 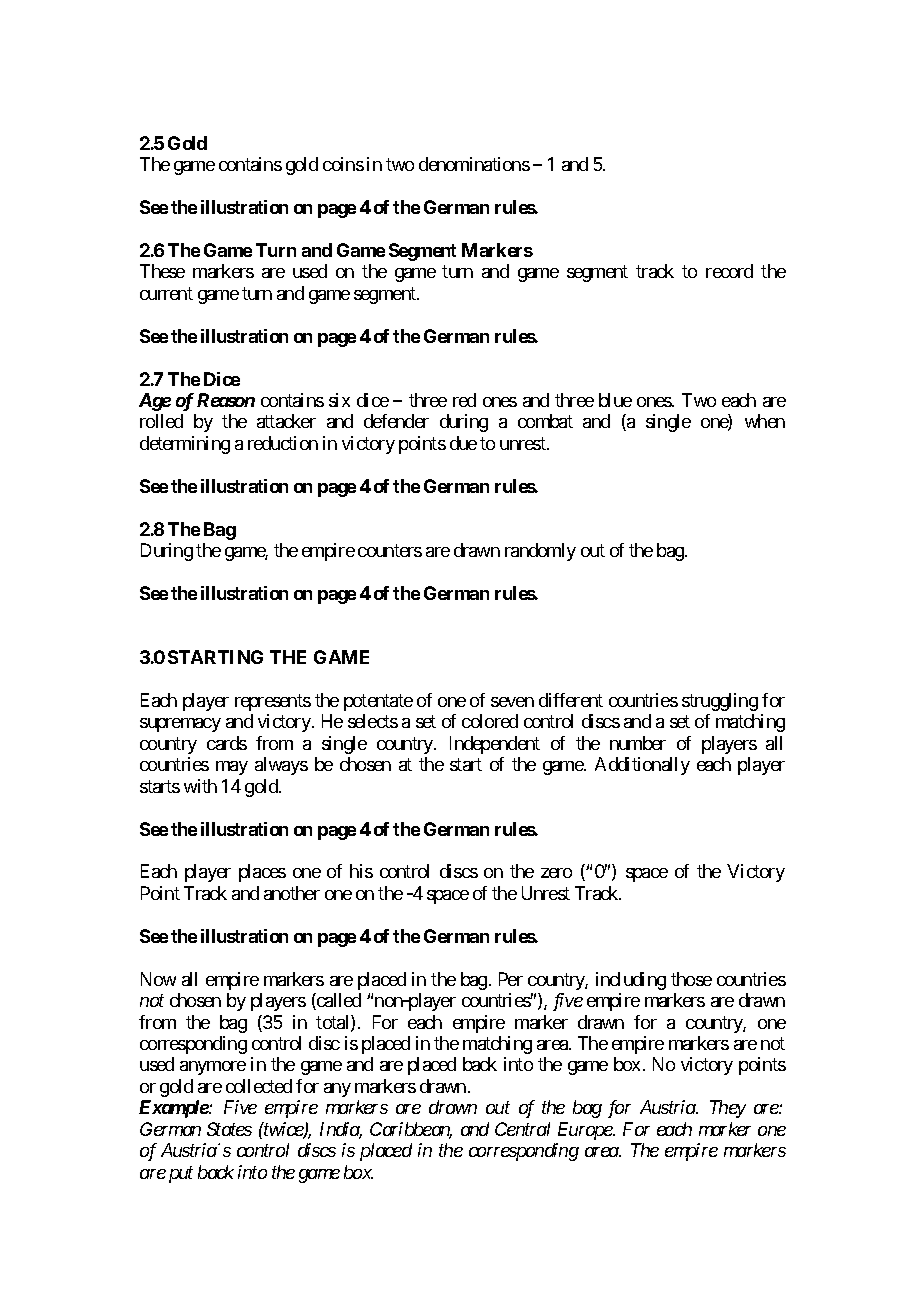 What do you see at coordinates (729, 271) in the screenshot?
I see `record` at bounding box center [729, 271].
